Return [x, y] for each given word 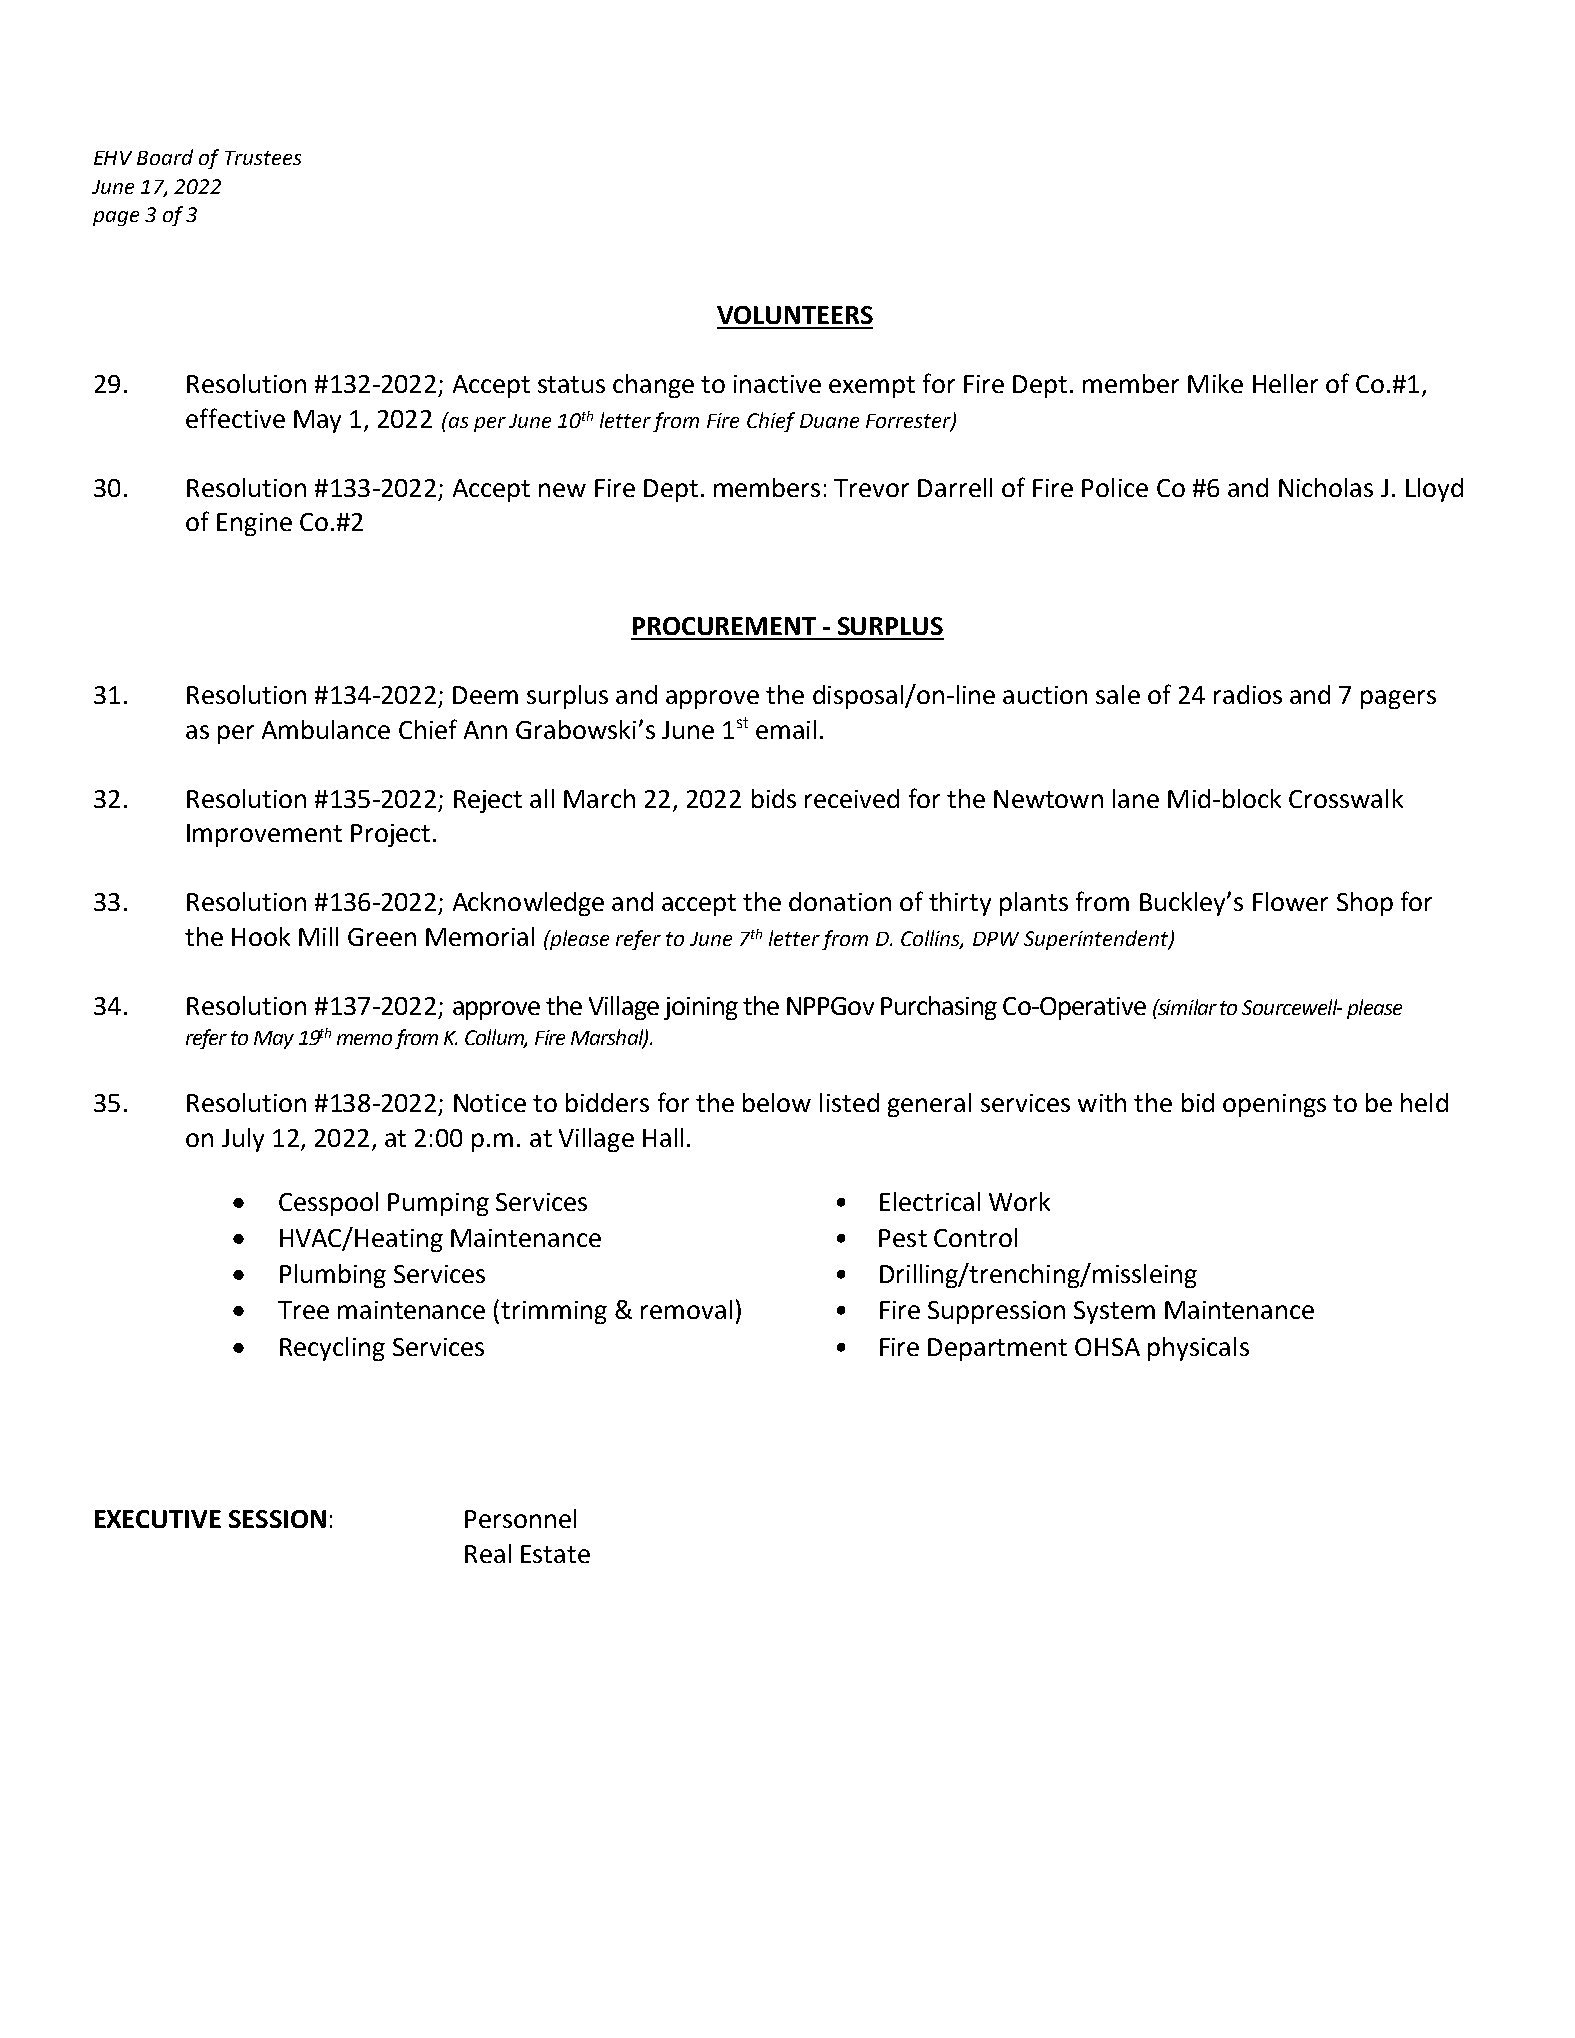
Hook [261, 936]
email [786, 729]
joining [701, 1008]
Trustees [263, 158]
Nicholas [1326, 487]
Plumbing [333, 1276]
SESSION [277, 1519]
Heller [1285, 383]
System [1114, 1312]
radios [1248, 694]
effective [235, 418]
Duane [829, 421]
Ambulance [326, 729]
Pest [903, 1238]
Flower [1290, 901]
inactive [777, 384]
